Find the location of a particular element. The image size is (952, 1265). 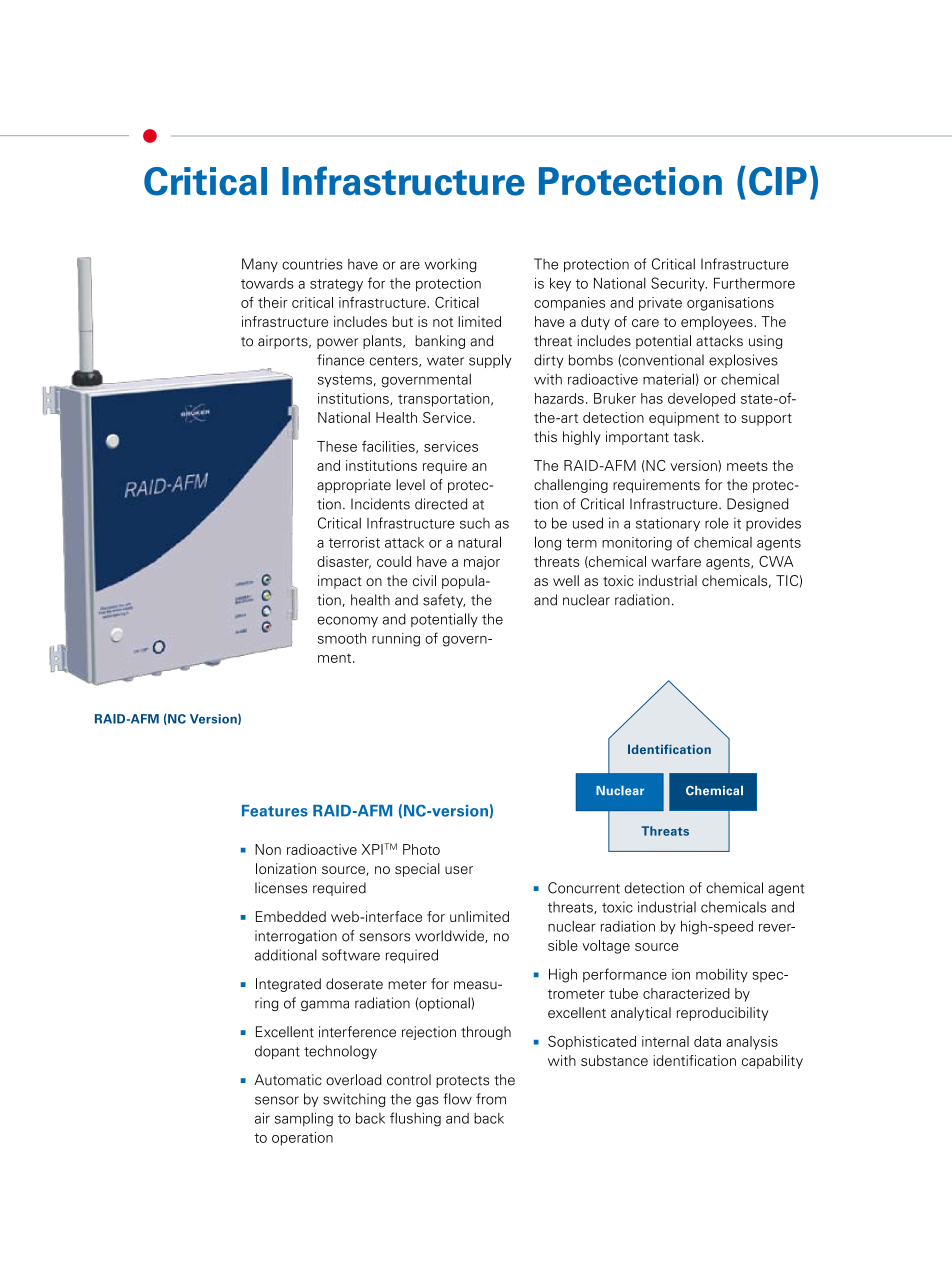

countries is located at coordinates (312, 264).
